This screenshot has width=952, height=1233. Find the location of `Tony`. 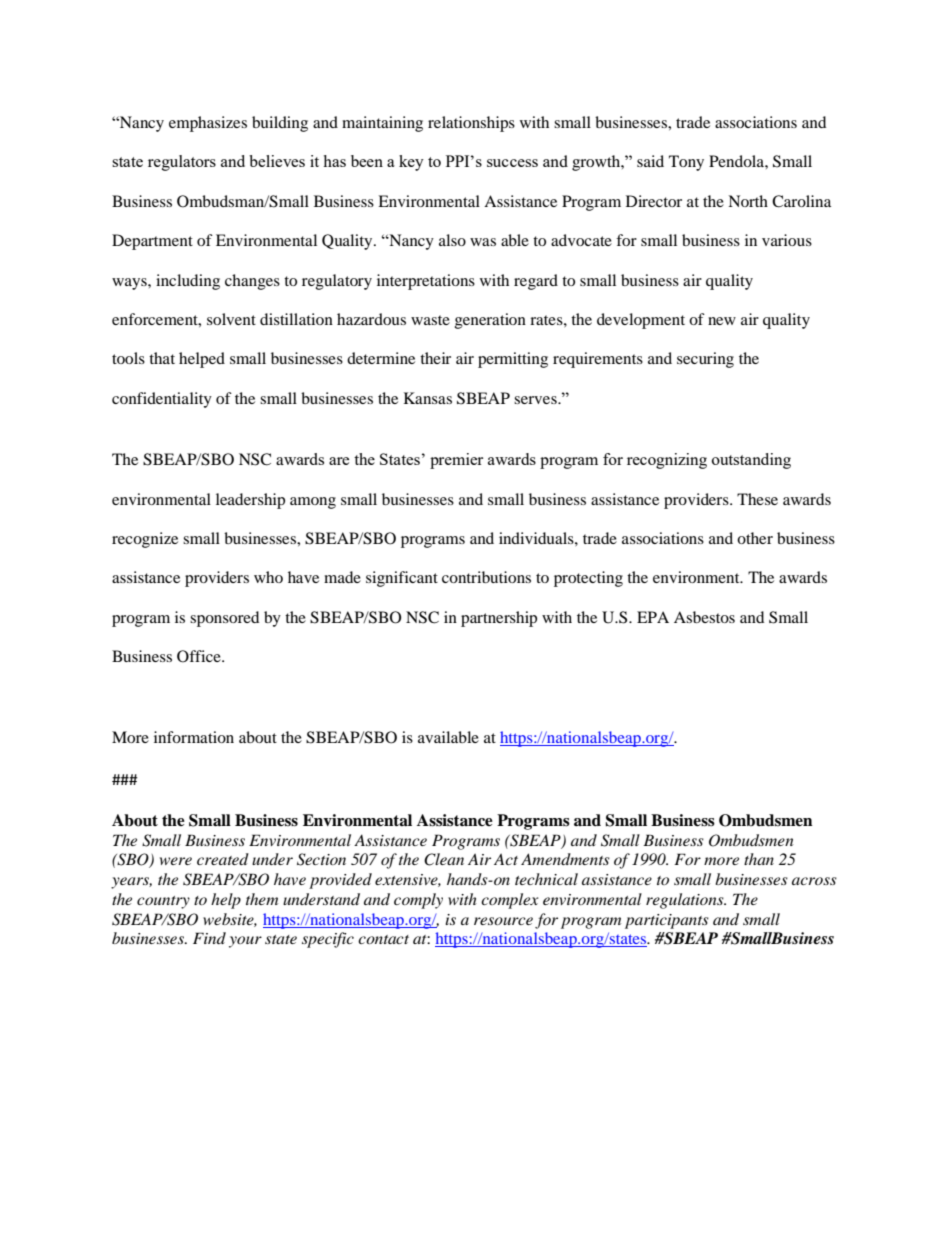

Tony is located at coordinates (686, 163).
